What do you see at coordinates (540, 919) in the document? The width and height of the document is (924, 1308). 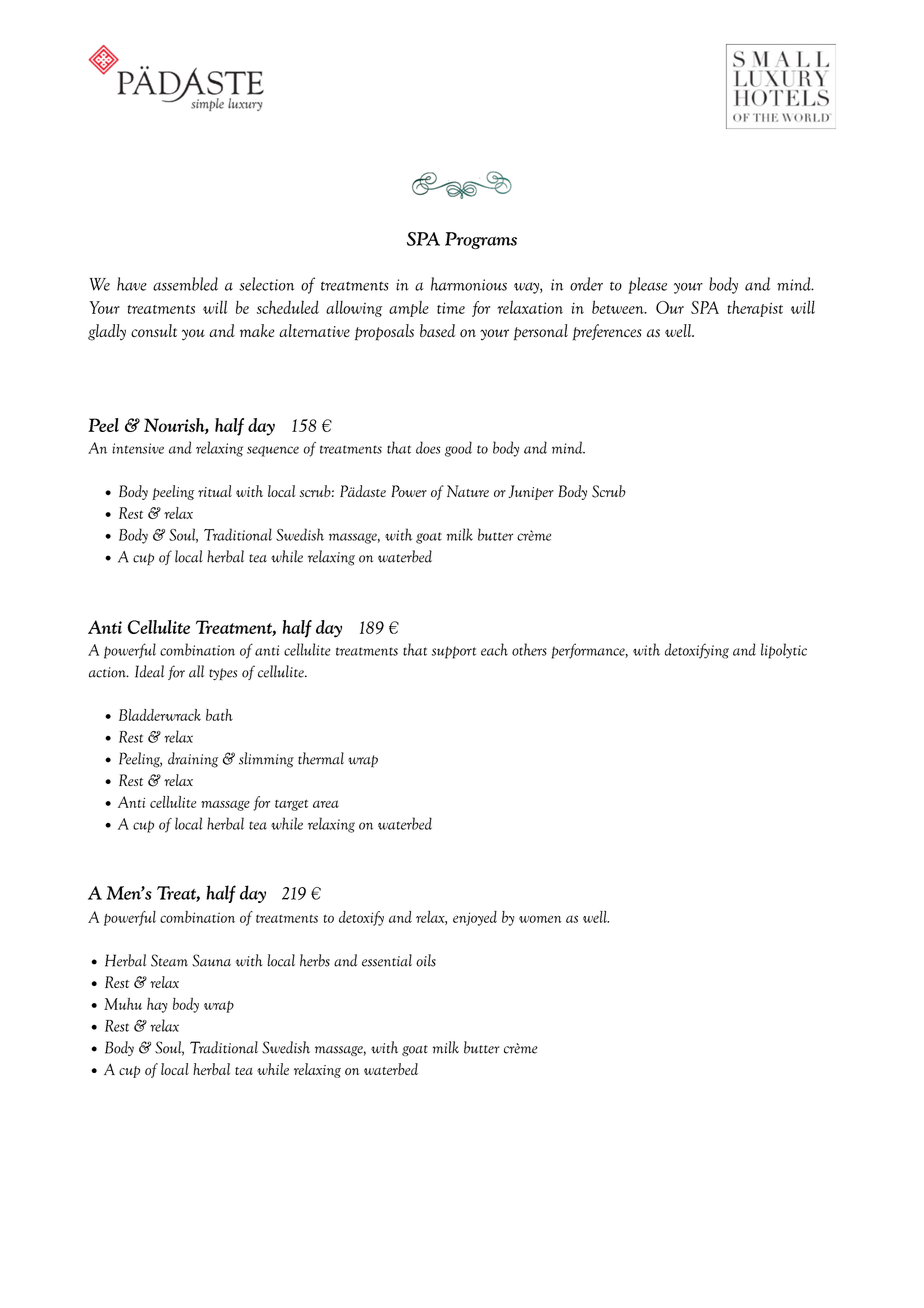 I see `women` at bounding box center [540, 919].
